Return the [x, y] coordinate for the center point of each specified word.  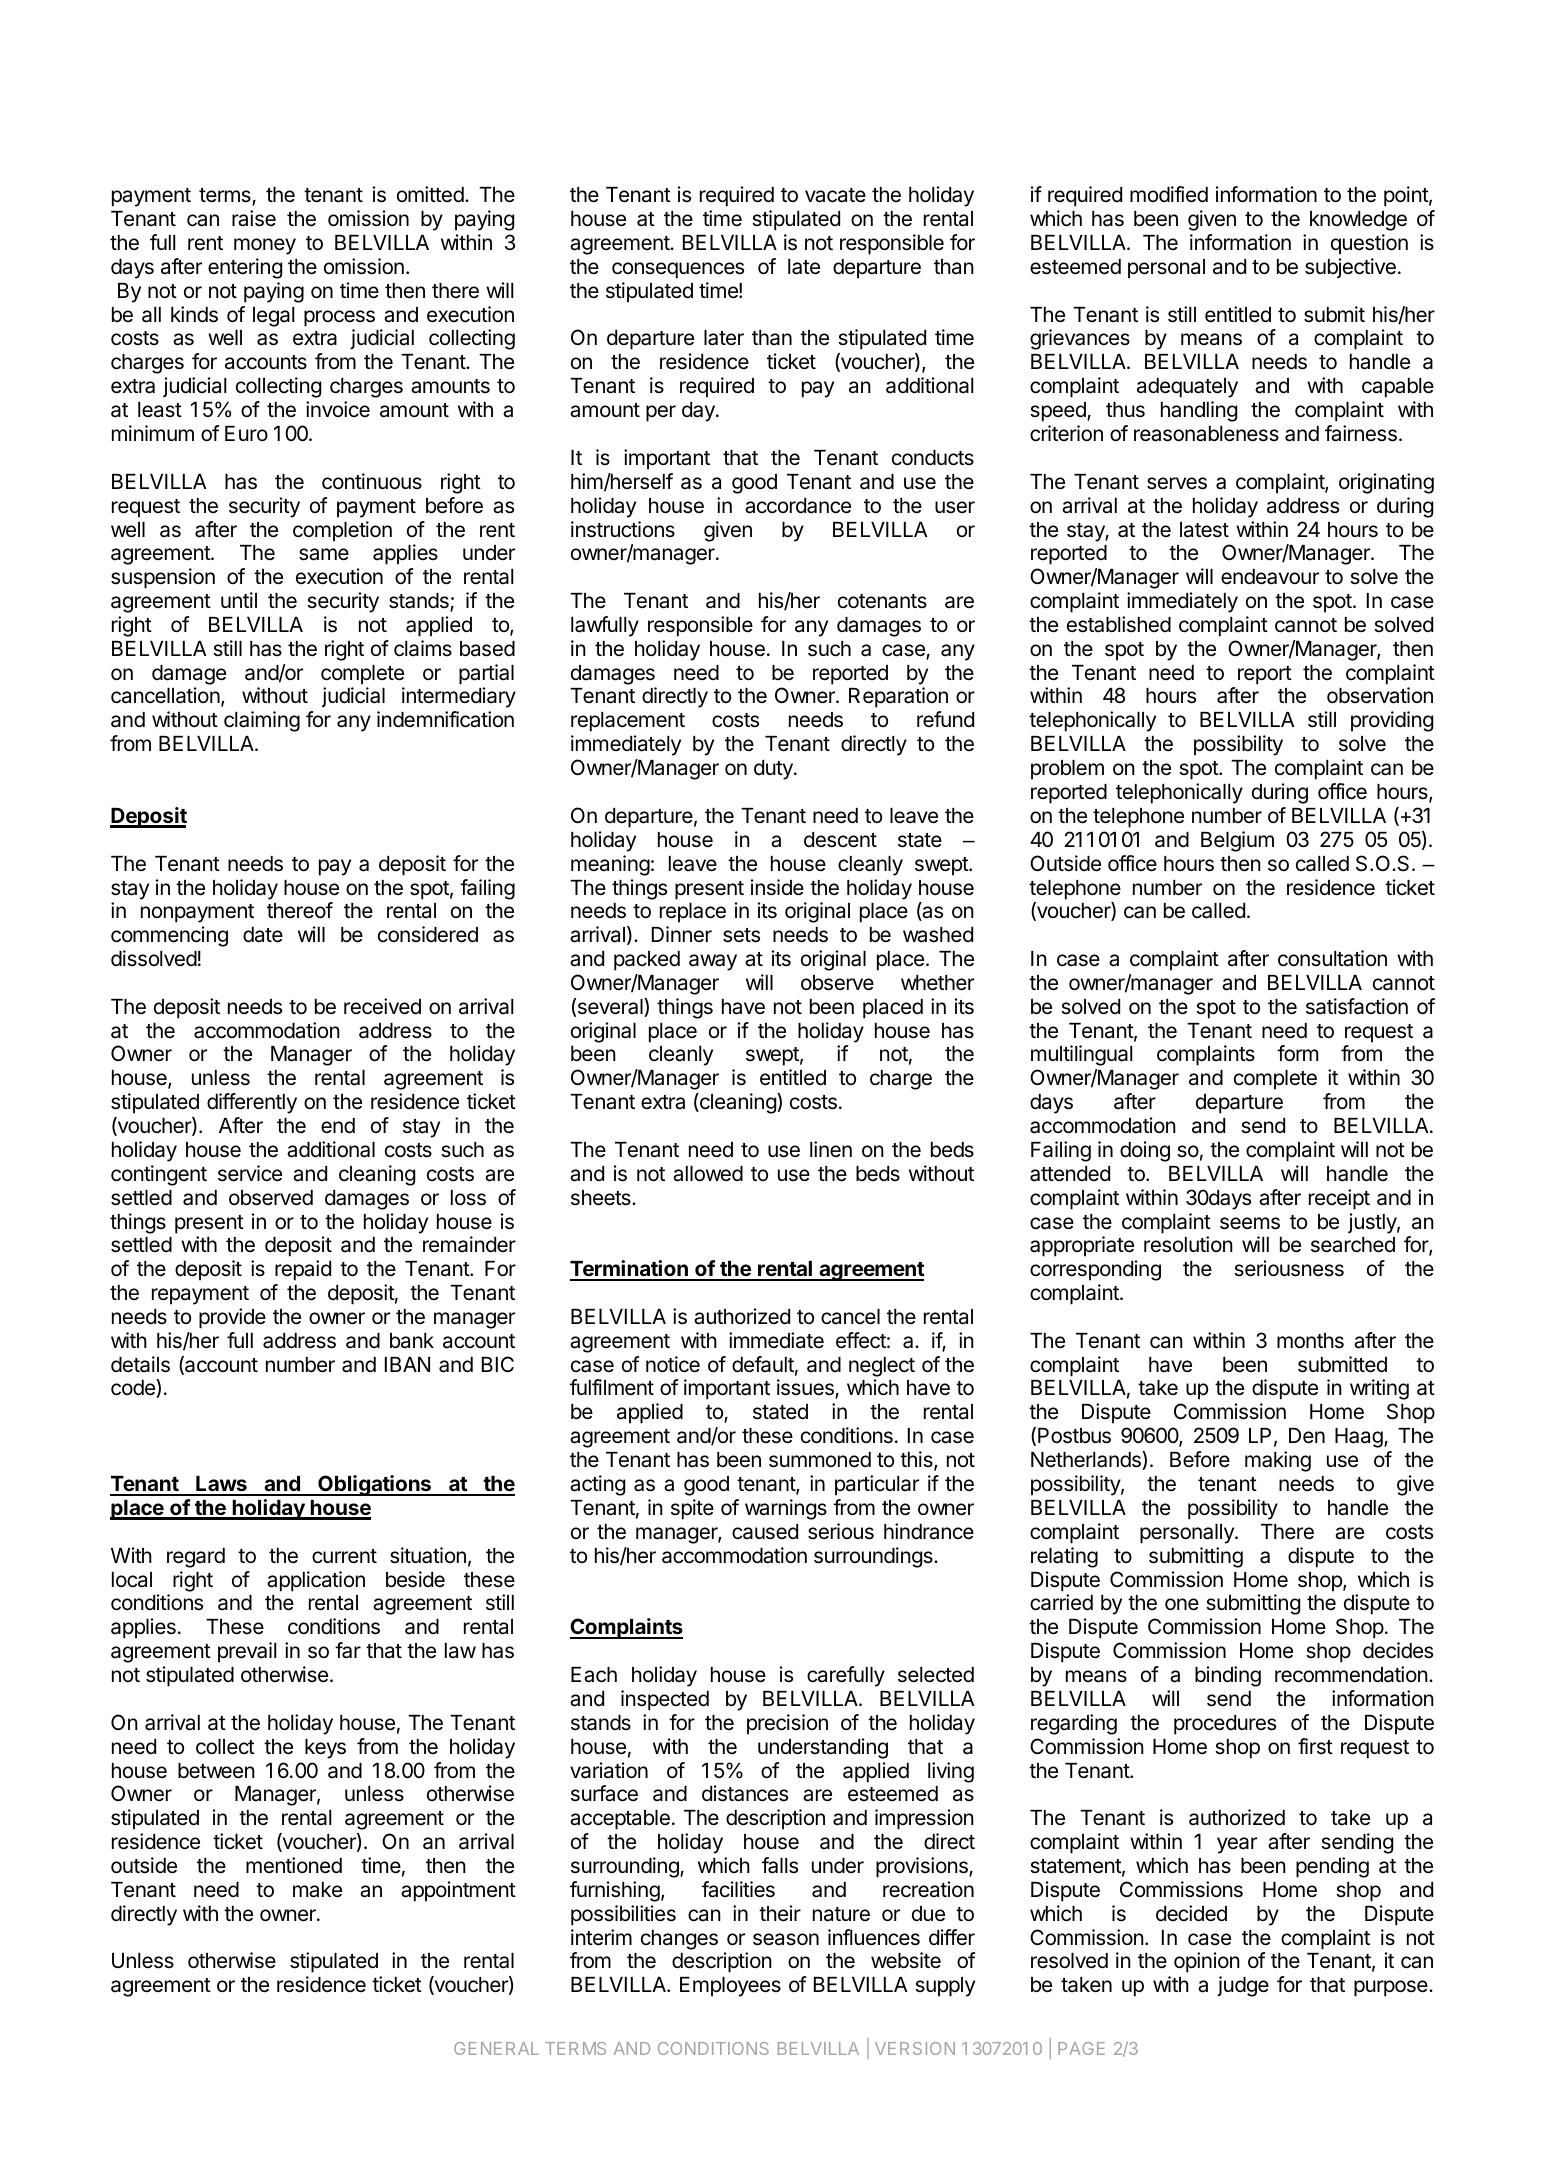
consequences [678, 270]
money [265, 246]
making [1278, 1461]
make [317, 1890]
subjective [1350, 268]
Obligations [375, 1485]
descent [840, 840]
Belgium [1237, 841]
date [263, 935]
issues [806, 1389]
